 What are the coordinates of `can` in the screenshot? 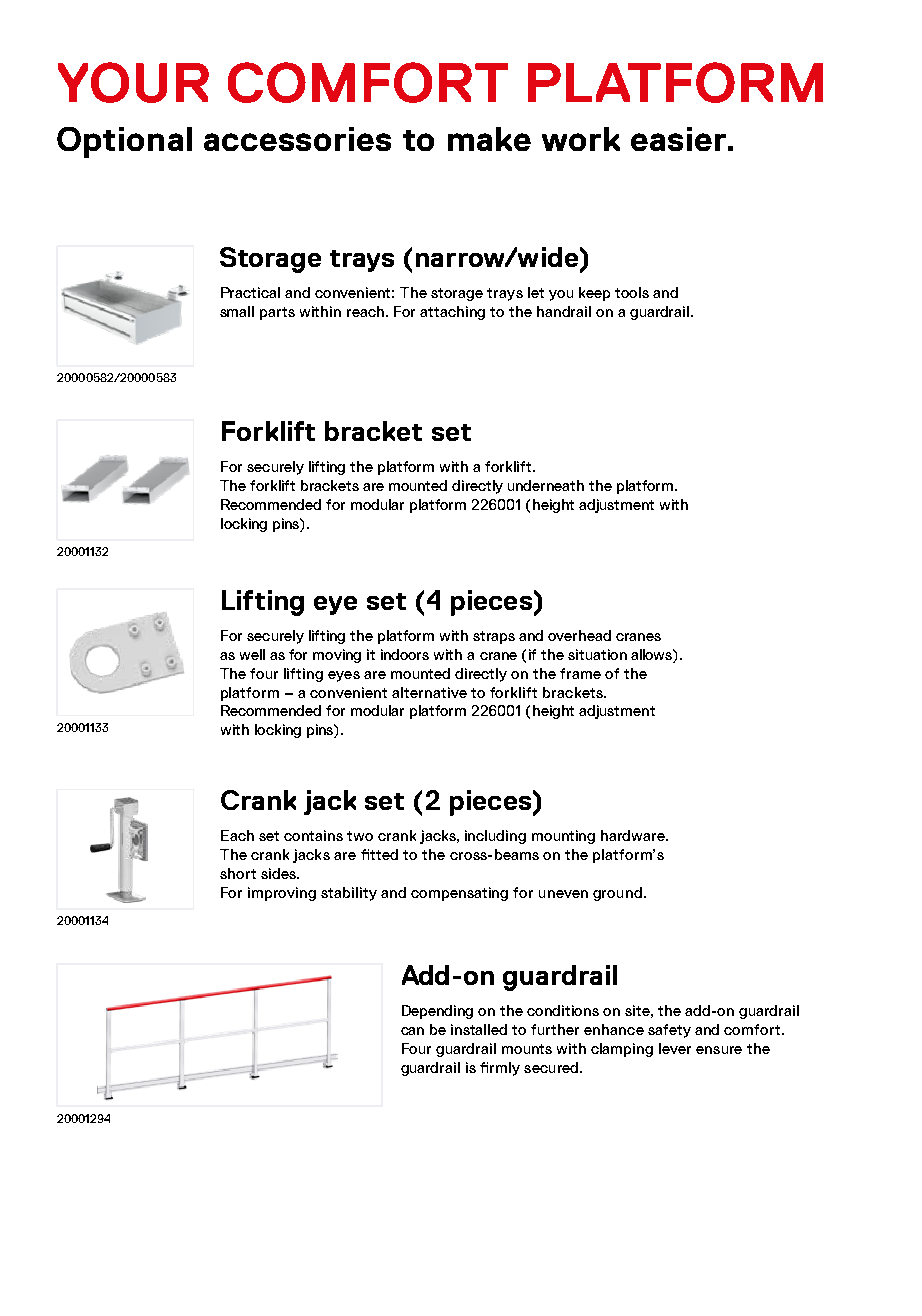 It's located at (412, 1031).
